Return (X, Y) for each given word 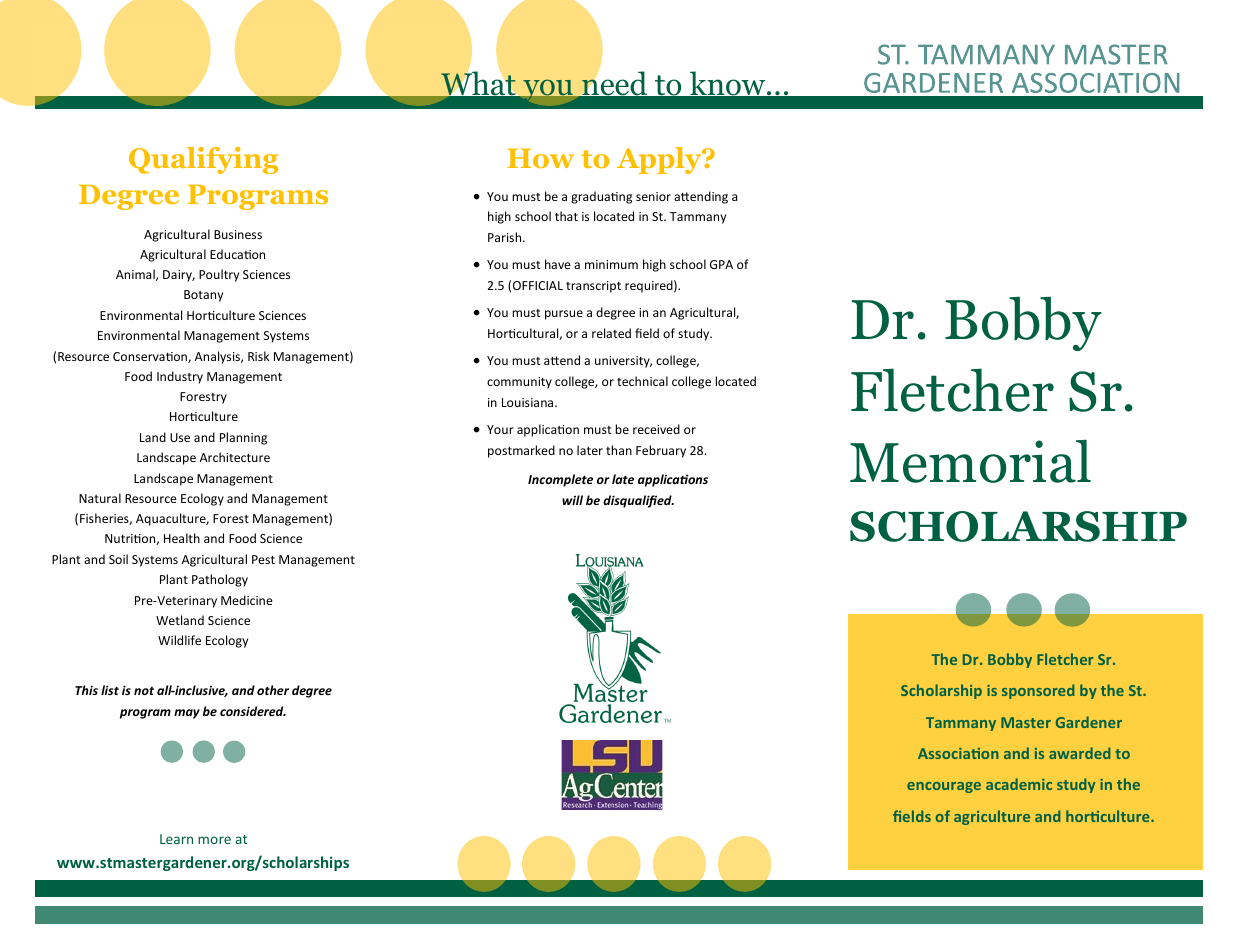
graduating (601, 197)
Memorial (970, 461)
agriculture (992, 817)
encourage (944, 787)
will (572, 500)
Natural (100, 498)
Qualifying (203, 160)
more (214, 840)
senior (653, 196)
